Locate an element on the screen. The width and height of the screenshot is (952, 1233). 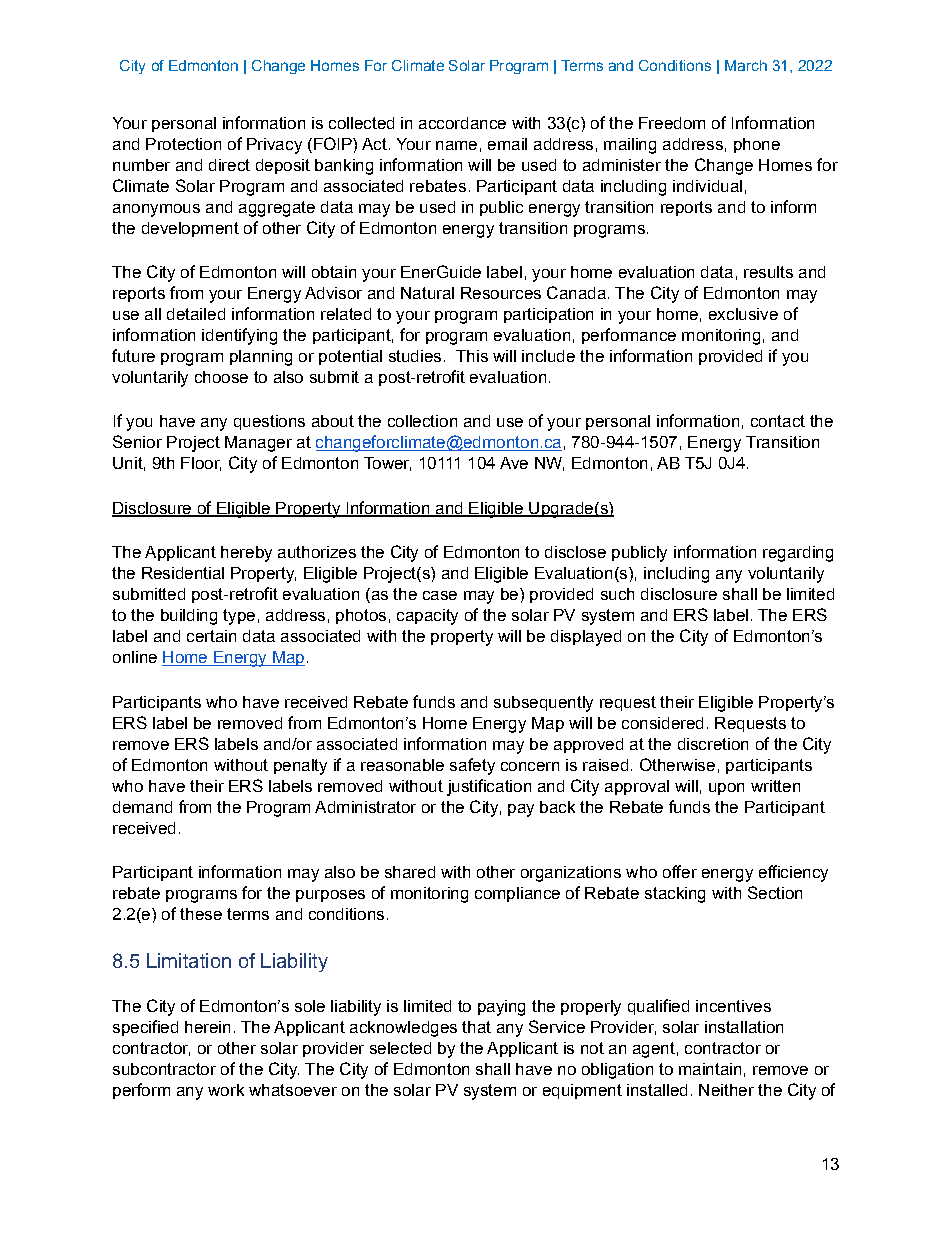
March is located at coordinates (746, 65).
